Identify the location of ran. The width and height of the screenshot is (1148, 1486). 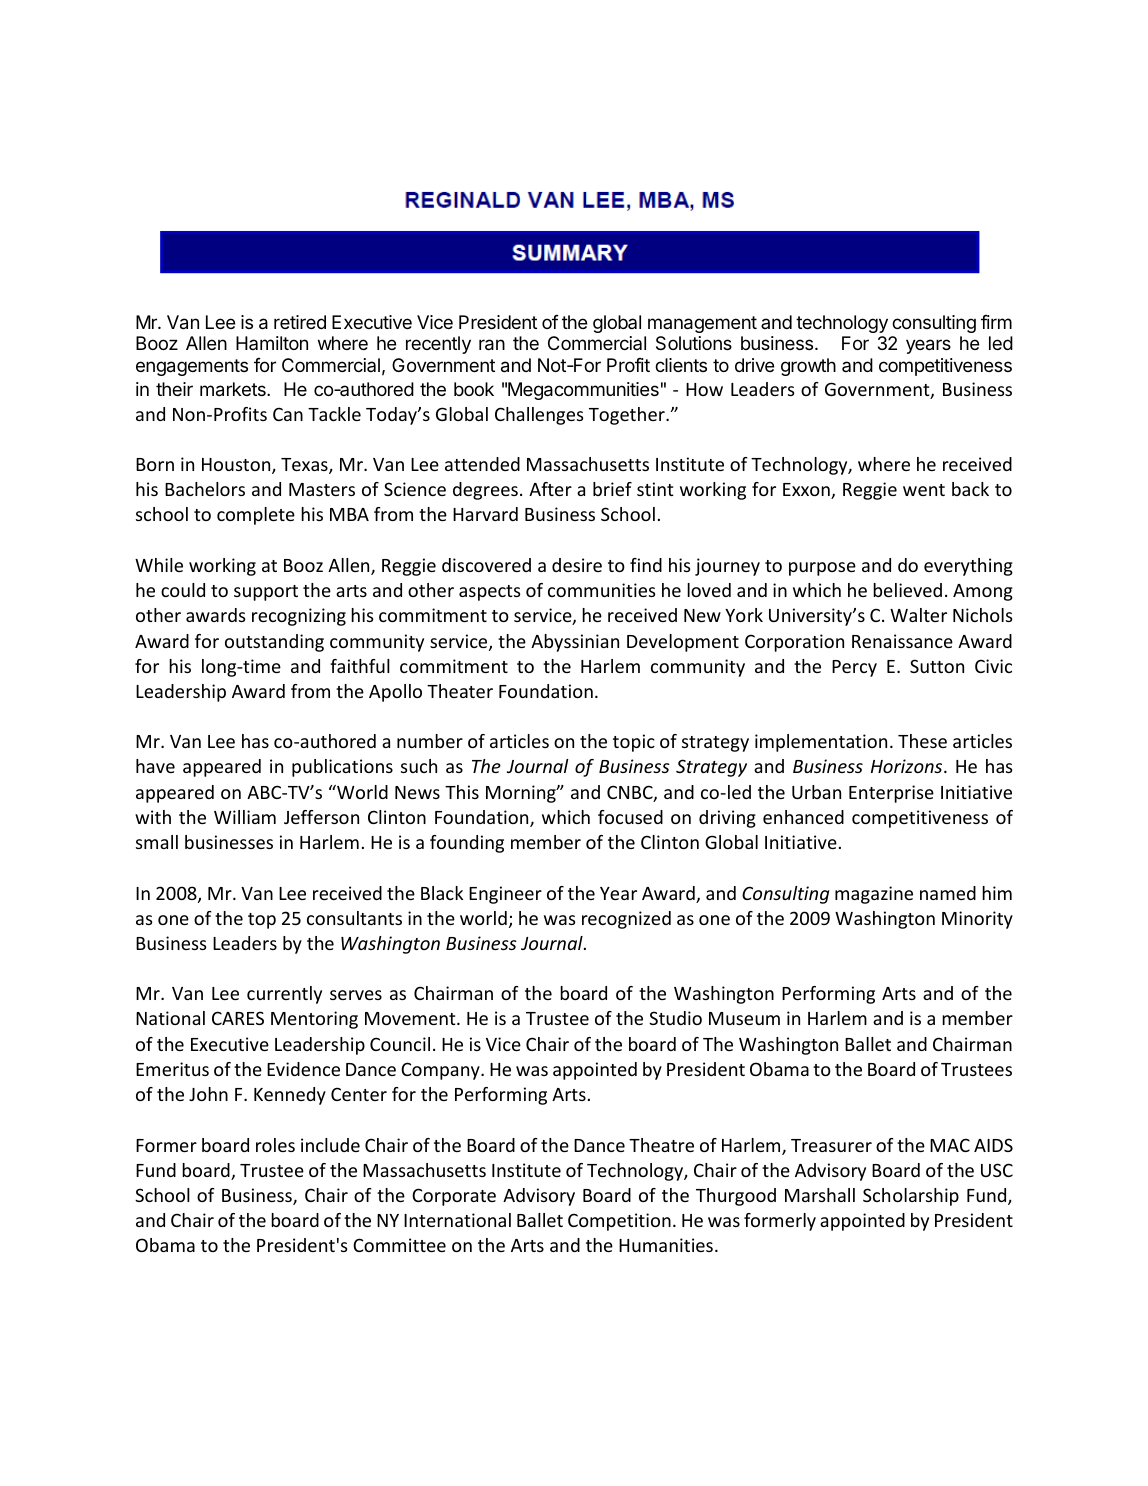
(492, 345).
